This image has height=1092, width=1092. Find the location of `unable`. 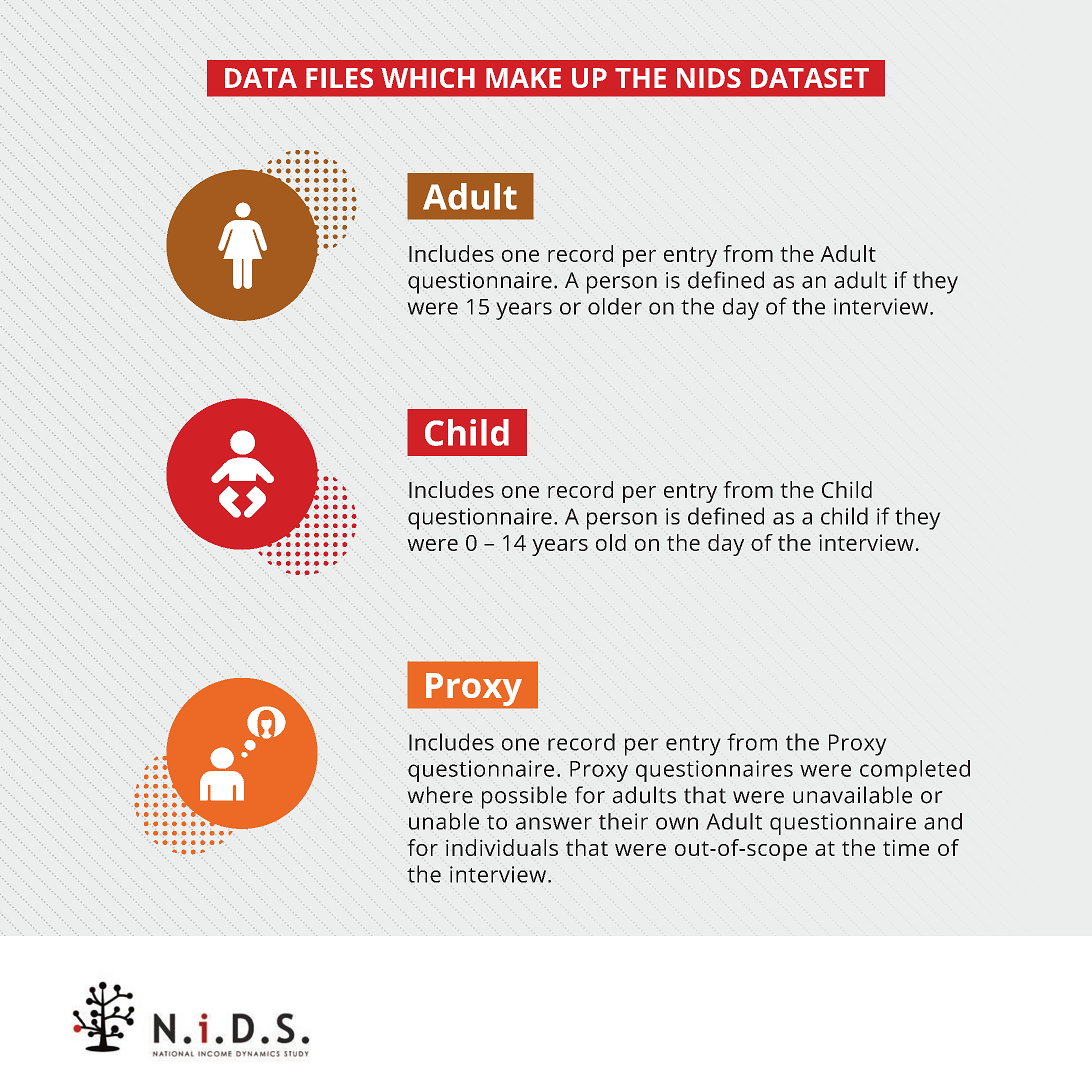

unable is located at coordinates (444, 821).
